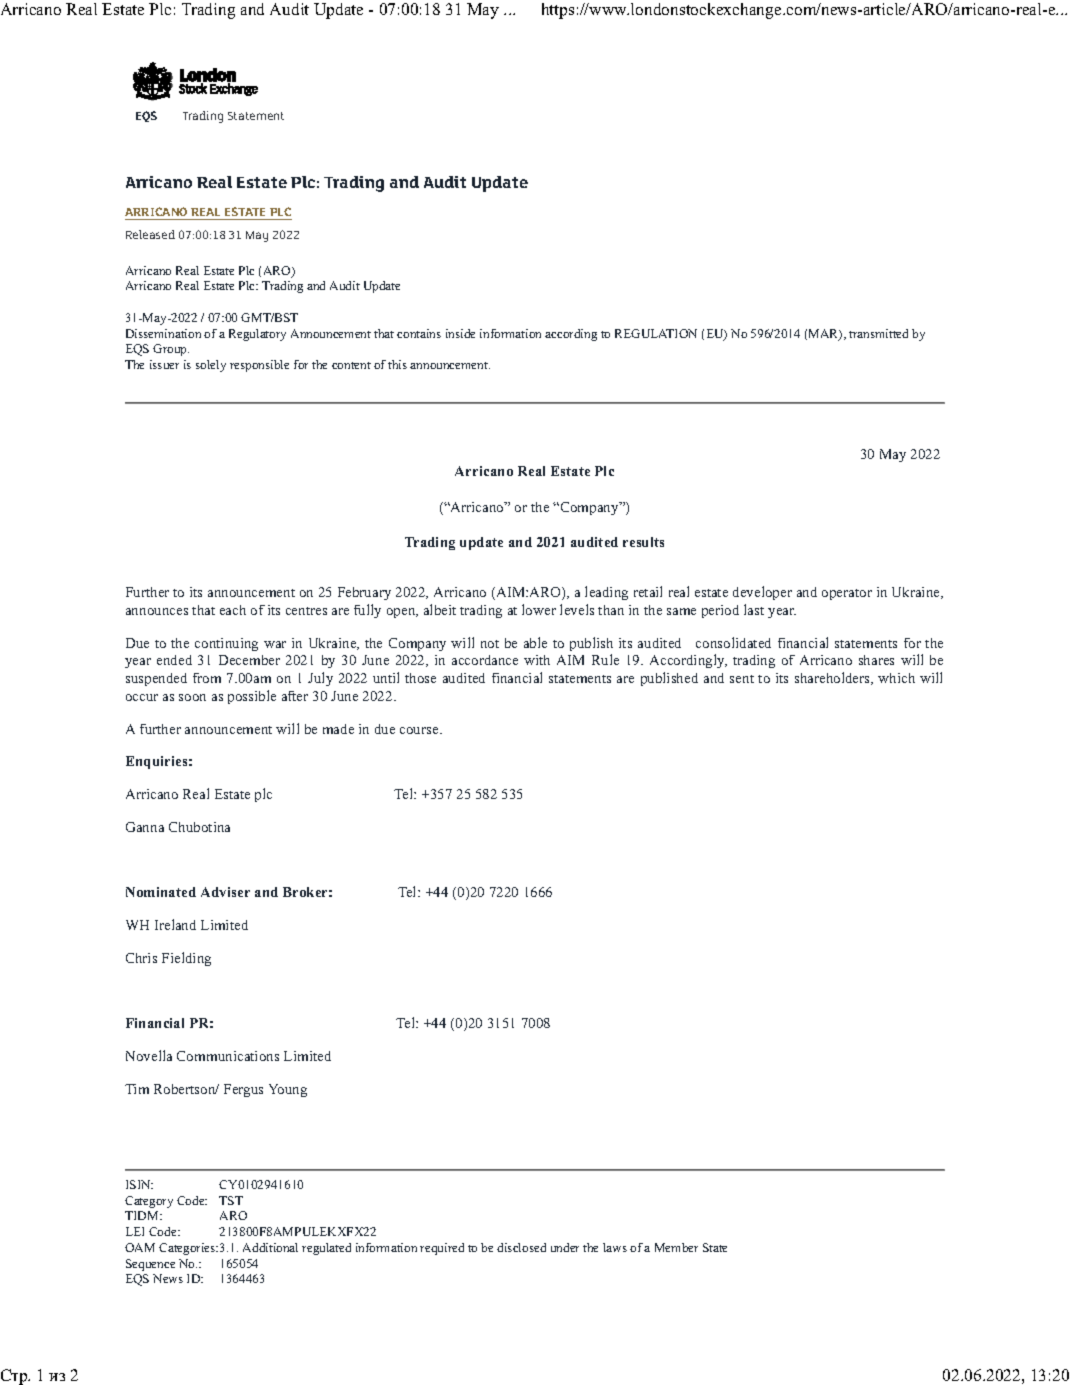 The width and height of the screenshot is (1070, 1385). I want to click on Released, so click(150, 234).
